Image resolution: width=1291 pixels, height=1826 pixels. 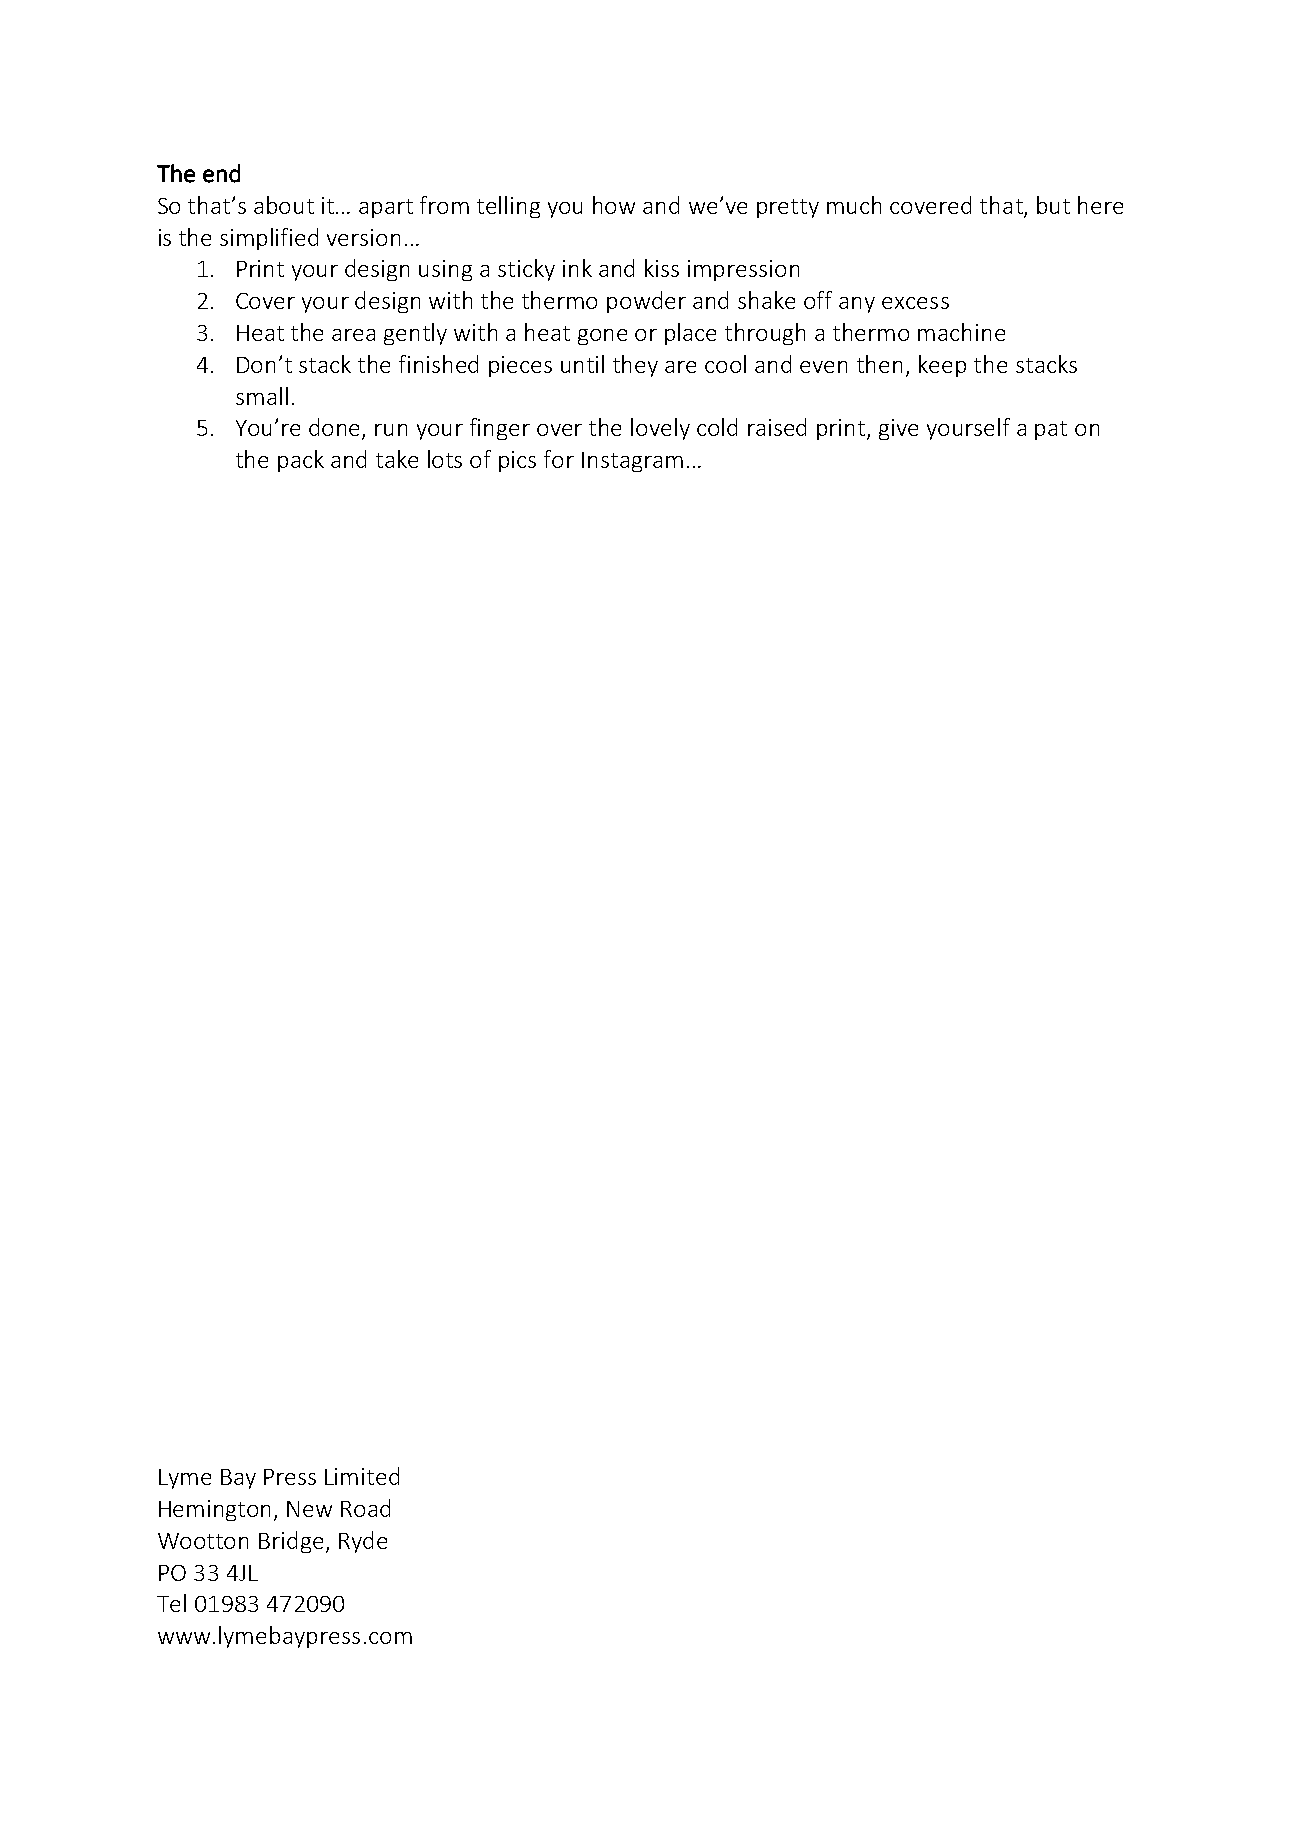 What do you see at coordinates (1051, 430) in the page?
I see `pat` at bounding box center [1051, 430].
